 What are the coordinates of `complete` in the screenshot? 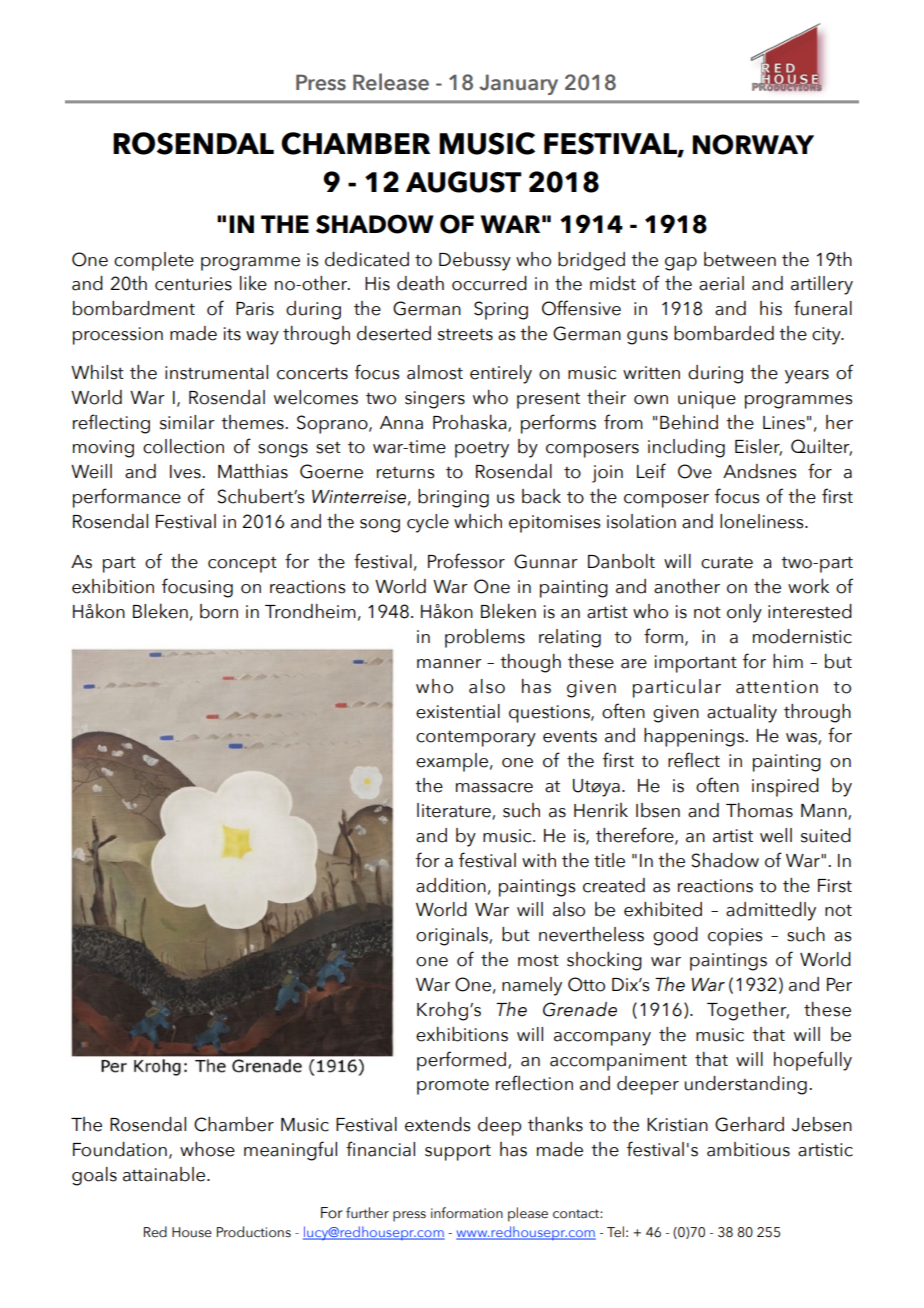 It's located at (154, 261).
